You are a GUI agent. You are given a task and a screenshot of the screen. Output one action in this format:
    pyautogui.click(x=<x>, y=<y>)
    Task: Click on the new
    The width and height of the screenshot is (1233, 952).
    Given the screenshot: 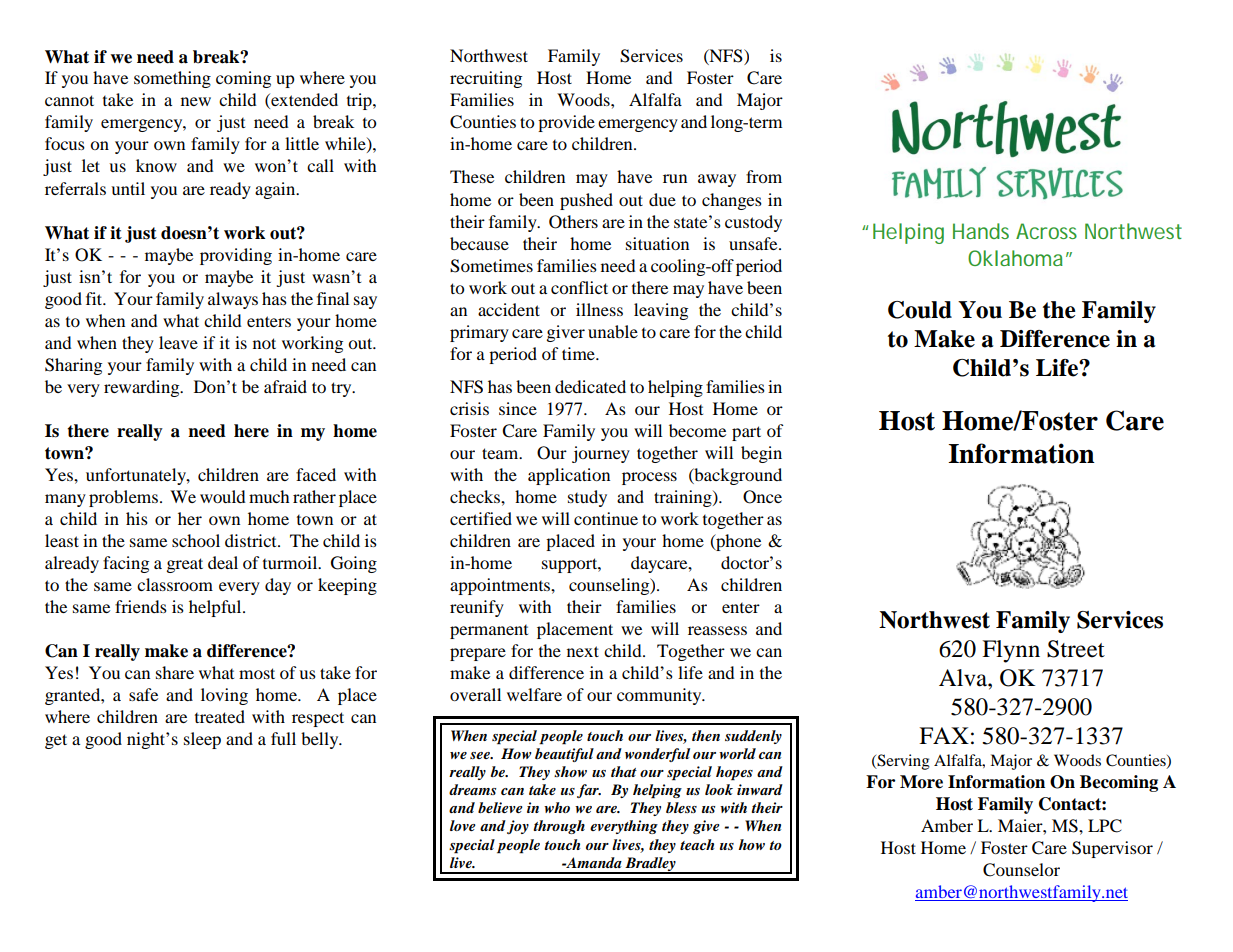 What is the action you would take?
    pyautogui.click(x=196, y=101)
